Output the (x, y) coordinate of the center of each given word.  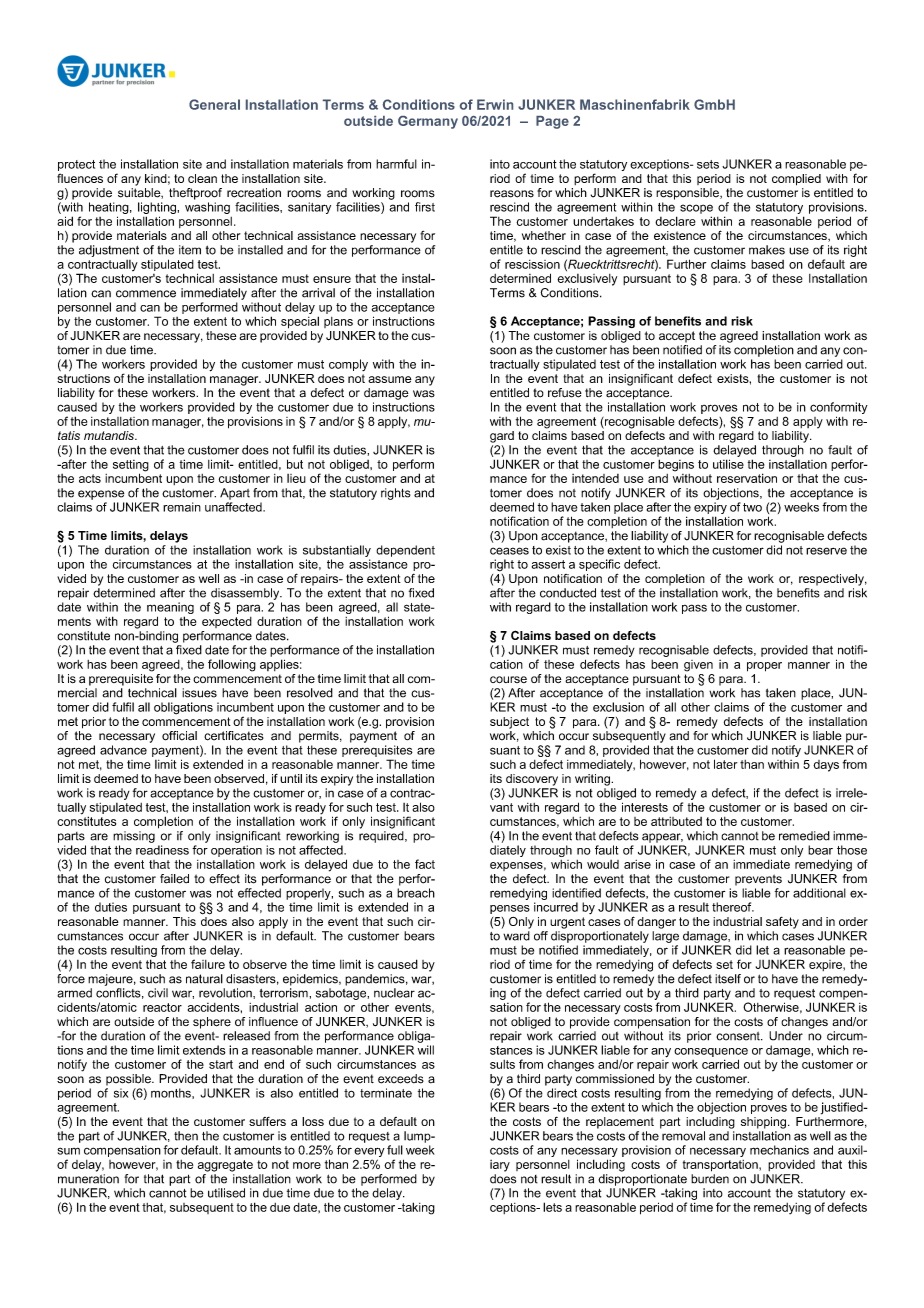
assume (390, 379)
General (214, 104)
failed (174, 879)
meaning (170, 609)
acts (90, 478)
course (508, 679)
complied (796, 180)
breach (416, 893)
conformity (839, 408)
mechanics (779, 1150)
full (395, 1150)
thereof (733, 907)
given (698, 666)
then (186, 1136)
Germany (428, 122)
